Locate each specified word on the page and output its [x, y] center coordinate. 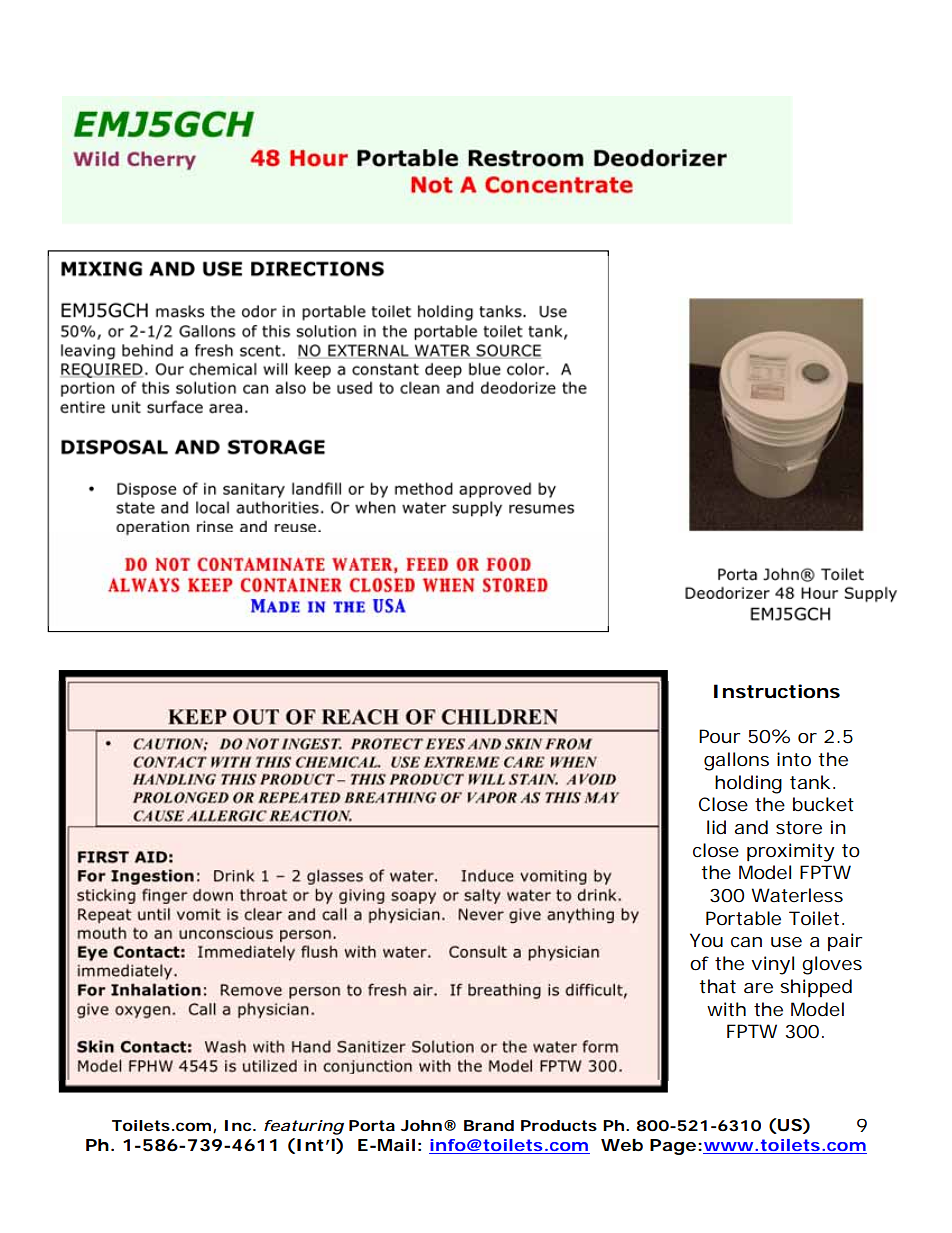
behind [147, 350]
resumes [541, 509]
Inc [238, 1125]
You [706, 940]
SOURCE [508, 350]
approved [495, 490]
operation [153, 528]
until [154, 914]
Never [481, 914]
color [526, 369]
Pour [720, 736]
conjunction [367, 1067]
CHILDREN [499, 717]
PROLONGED [181, 798]
